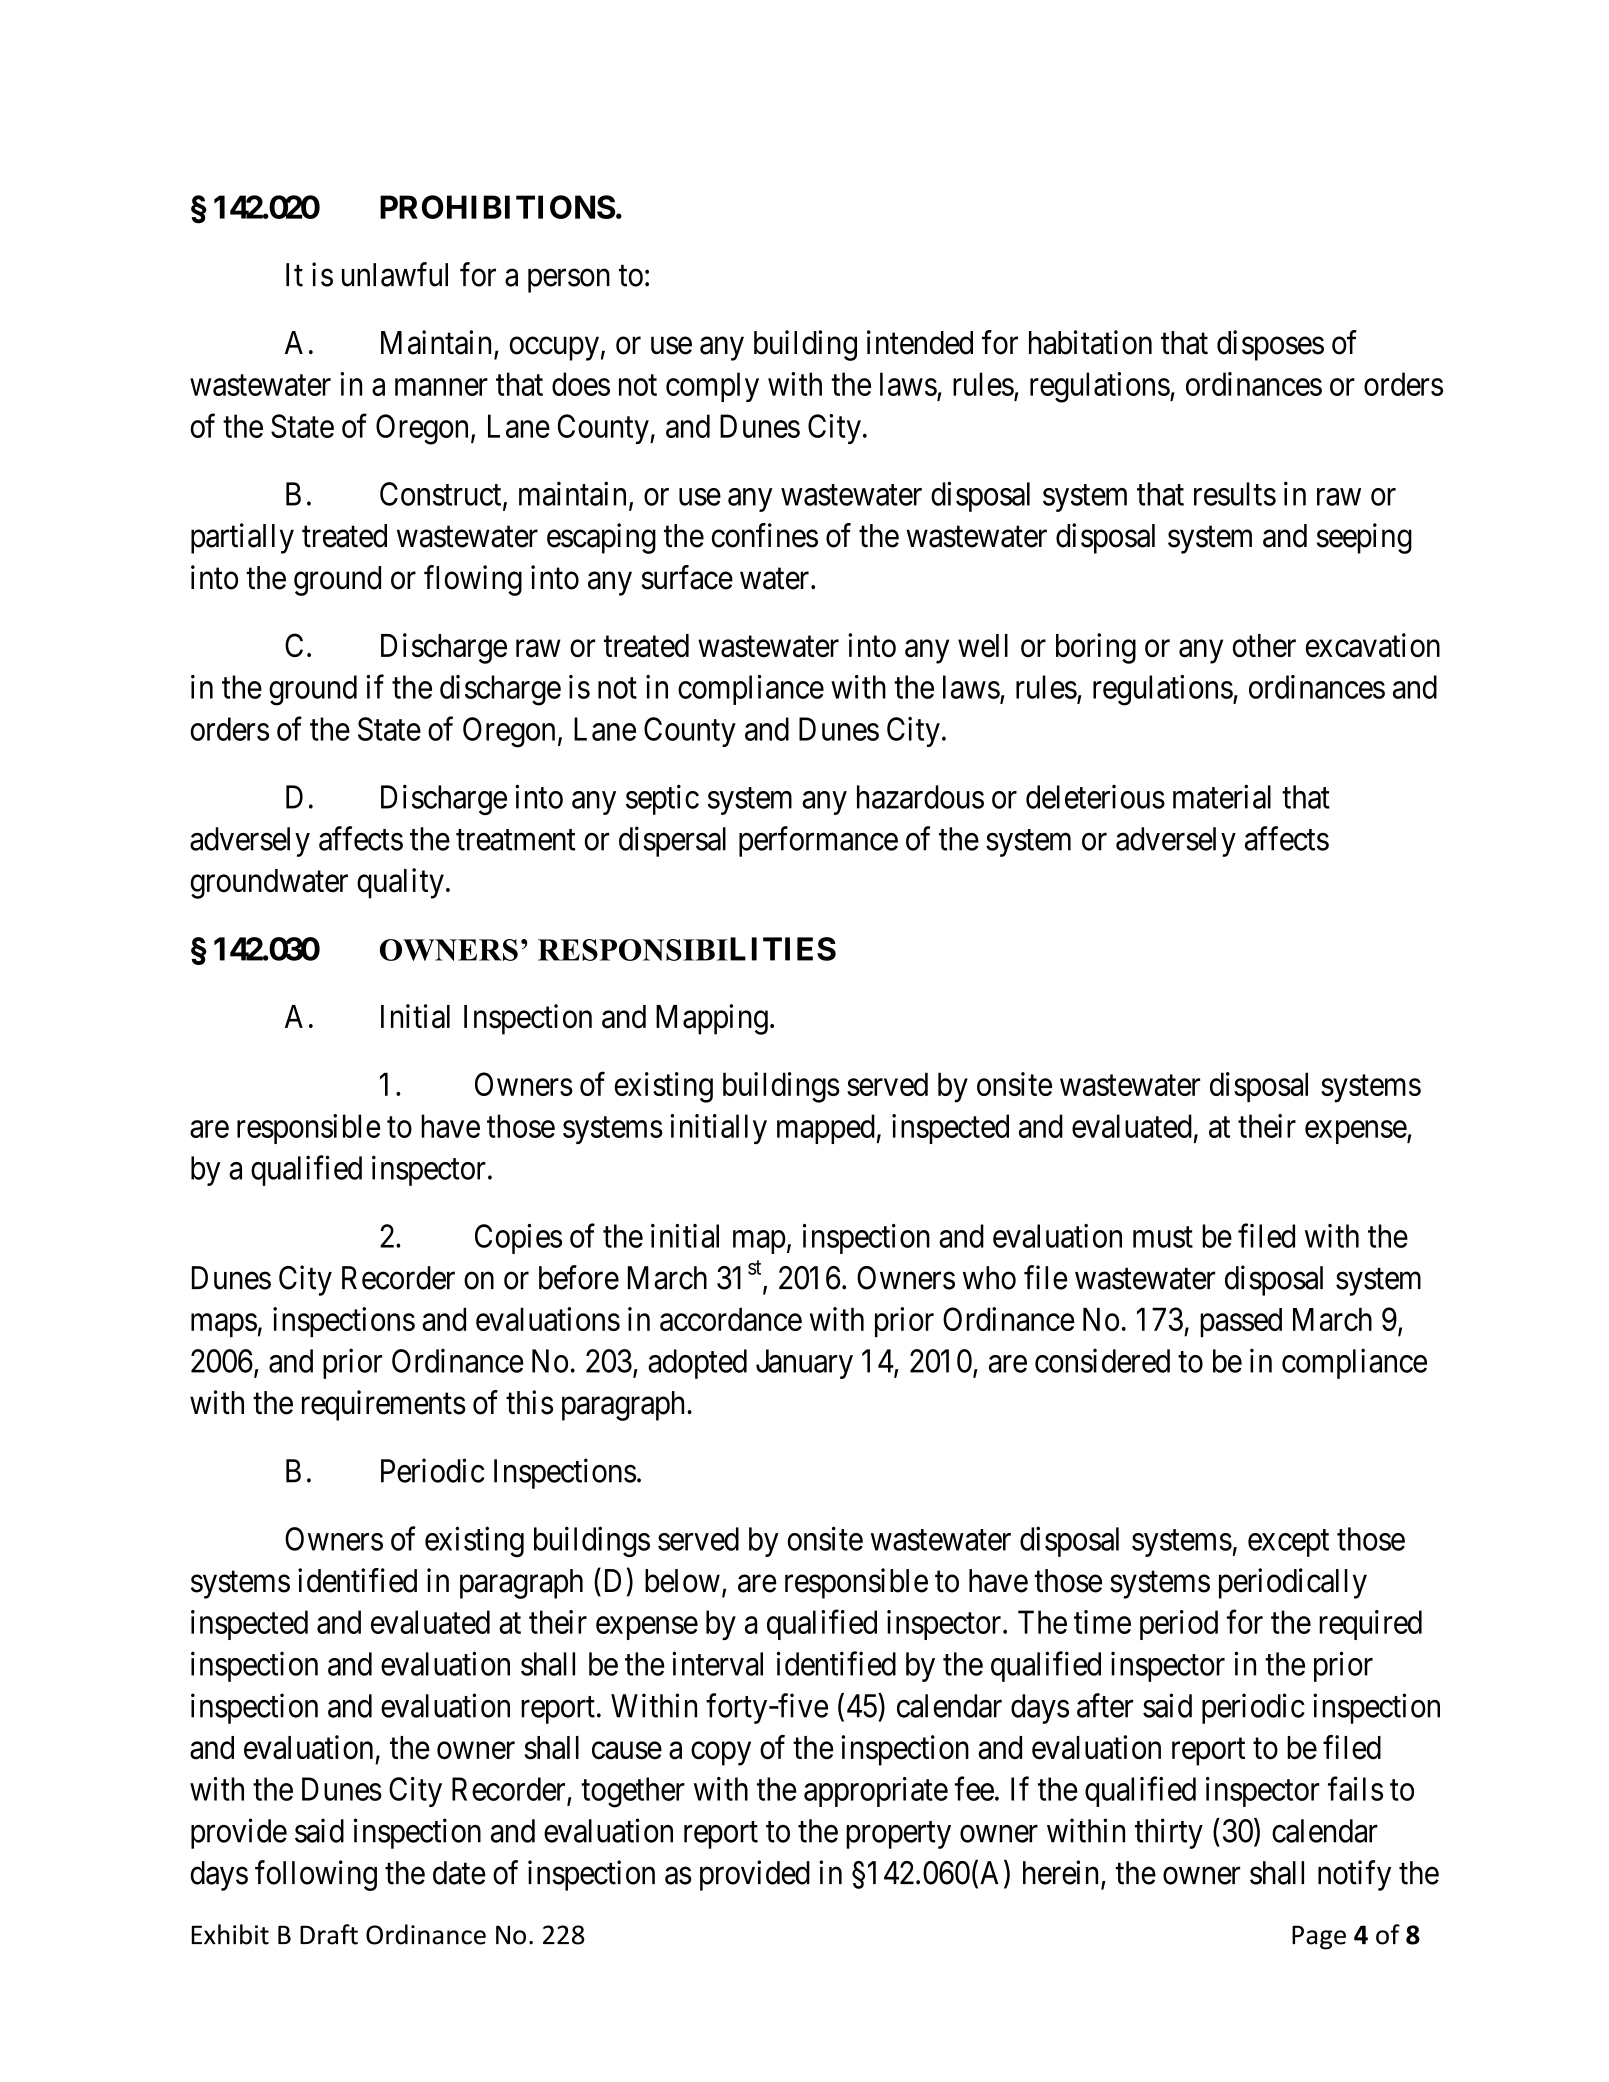  I want to click on following, so click(316, 1875).
